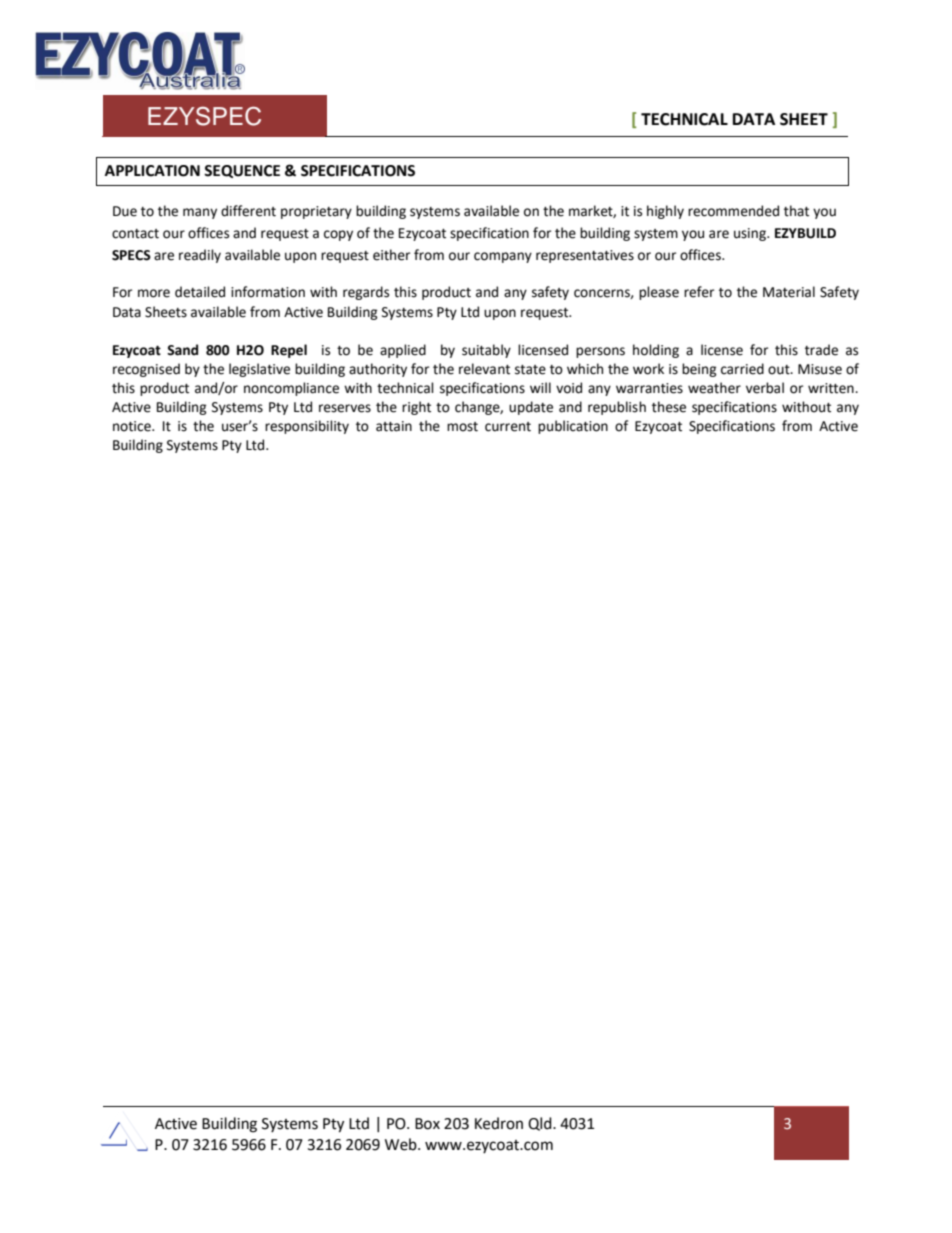  Describe the element at coordinates (133, 426) in the screenshot. I see `notice` at that location.
